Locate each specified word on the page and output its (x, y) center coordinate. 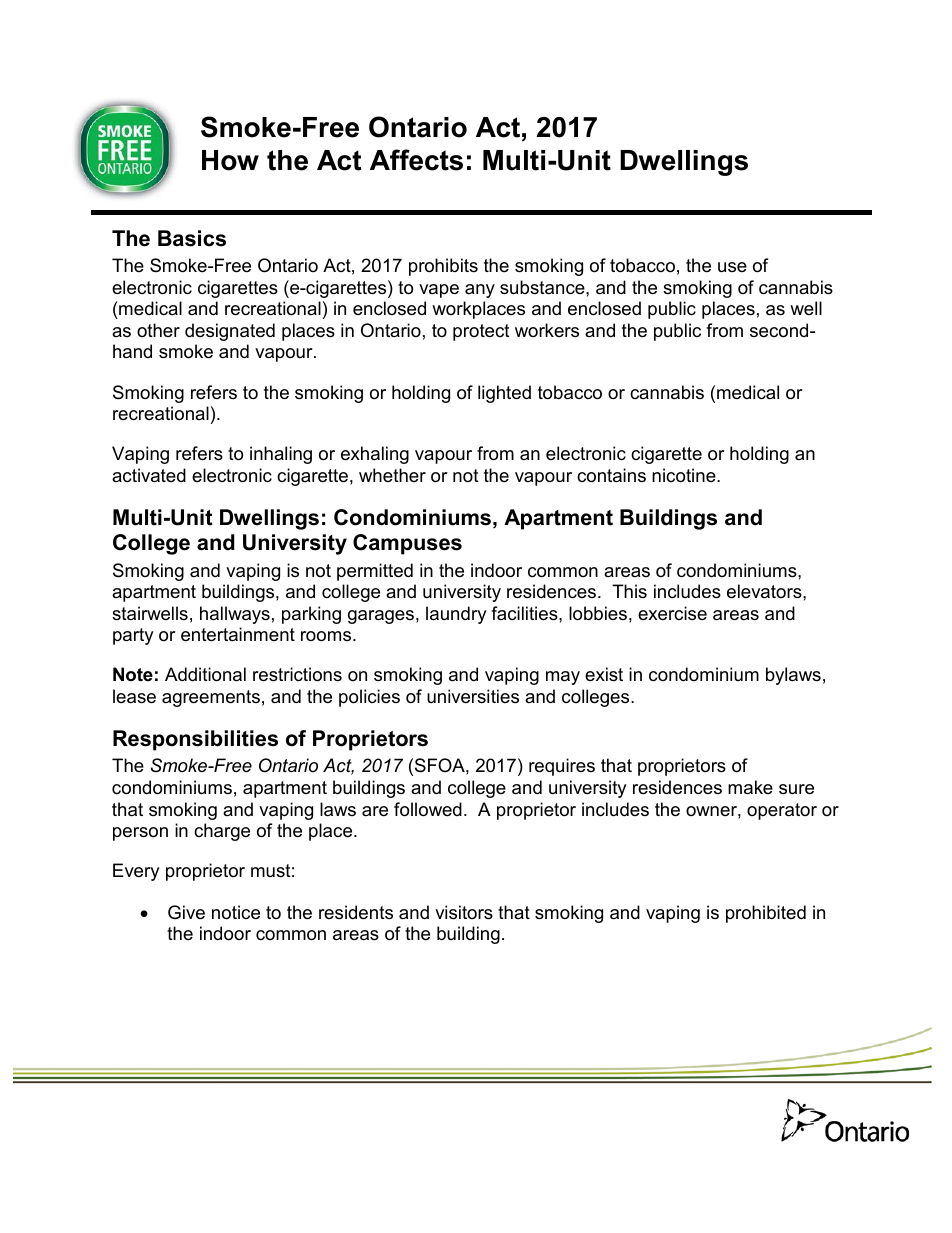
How (230, 160)
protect (481, 332)
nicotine (685, 475)
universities (473, 696)
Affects (416, 160)
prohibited (766, 914)
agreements (211, 698)
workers (547, 330)
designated (230, 332)
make (750, 787)
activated (149, 475)
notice (236, 912)
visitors (464, 912)
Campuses (407, 544)
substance (543, 287)
